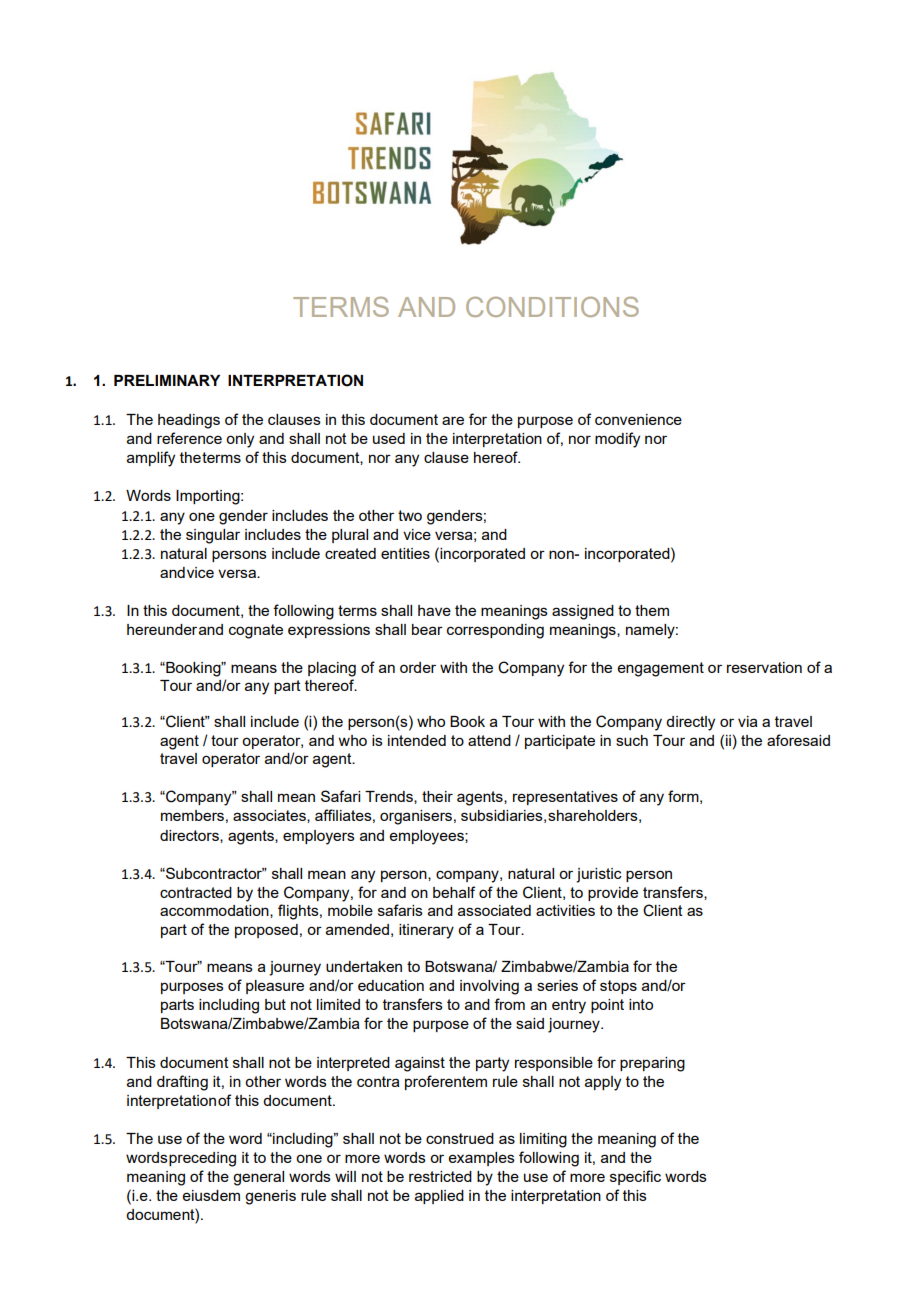 The width and height of the screenshot is (924, 1308). What do you see at coordinates (258, 1178) in the screenshot?
I see `general` at bounding box center [258, 1178].
